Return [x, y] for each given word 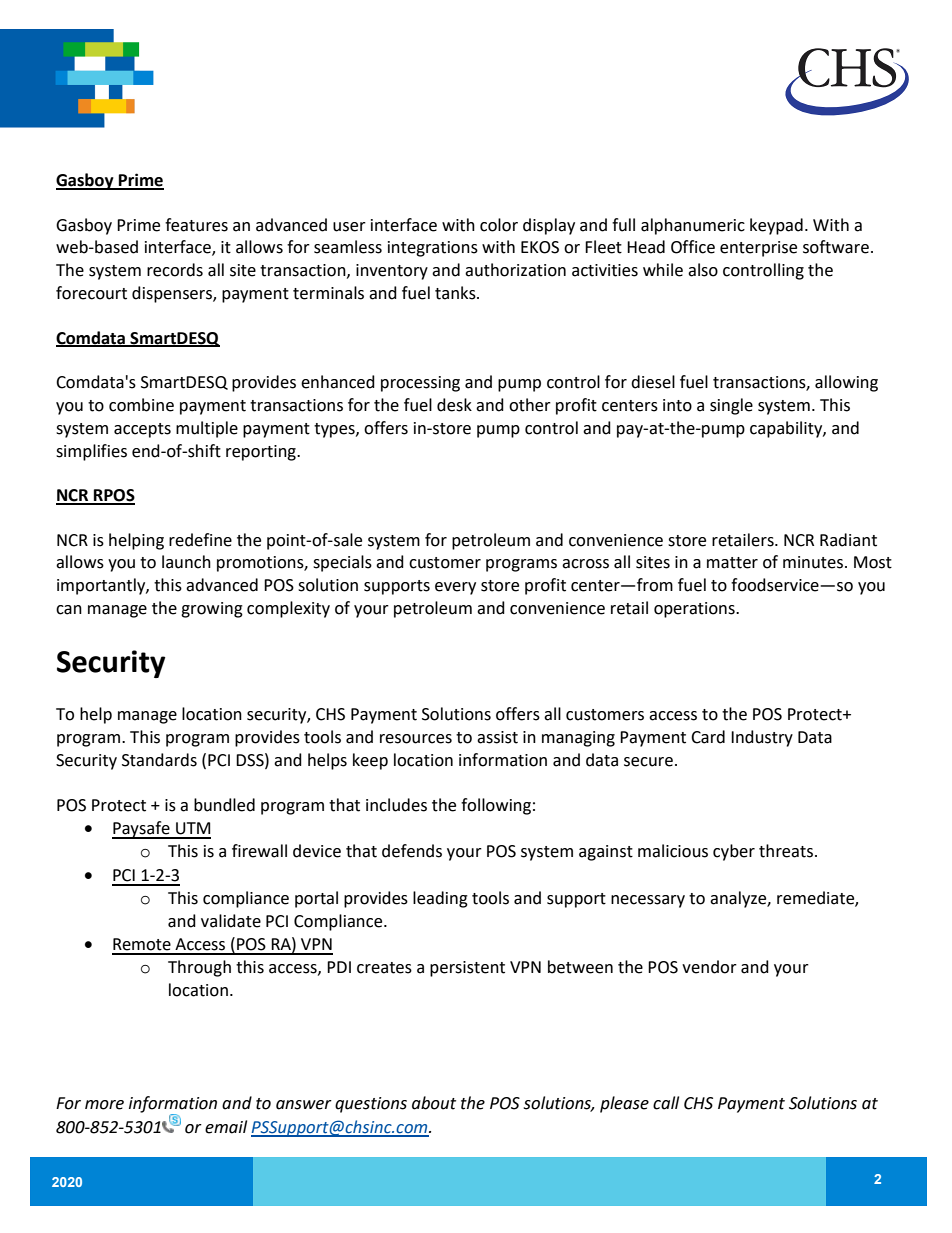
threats [787, 851]
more [104, 1105]
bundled [224, 805]
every [455, 588]
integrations [433, 249]
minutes [813, 562]
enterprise [758, 249]
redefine [200, 540]
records [175, 270]
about [434, 1103]
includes [396, 805]
